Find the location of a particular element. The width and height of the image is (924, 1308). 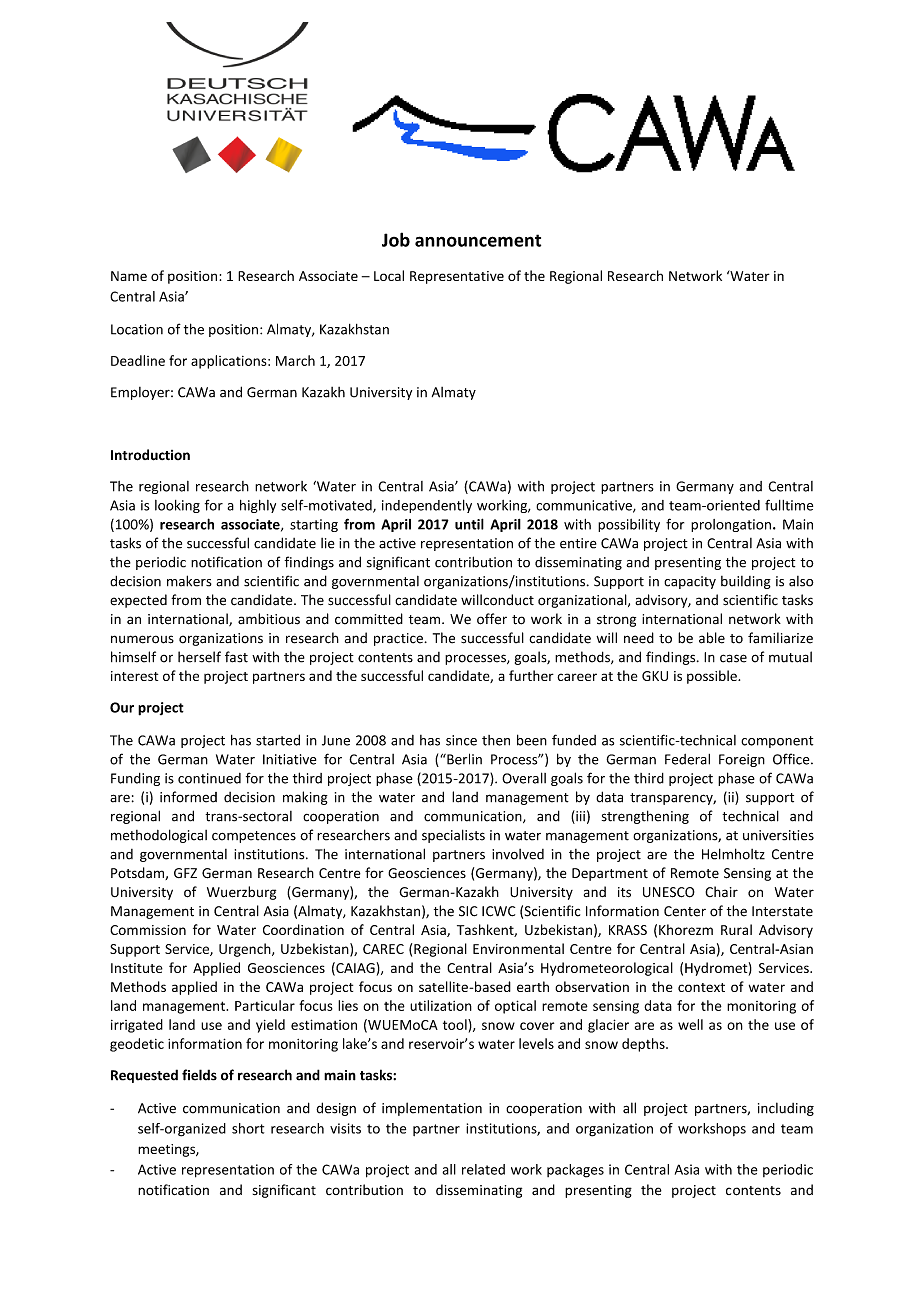

building is located at coordinates (746, 582).
